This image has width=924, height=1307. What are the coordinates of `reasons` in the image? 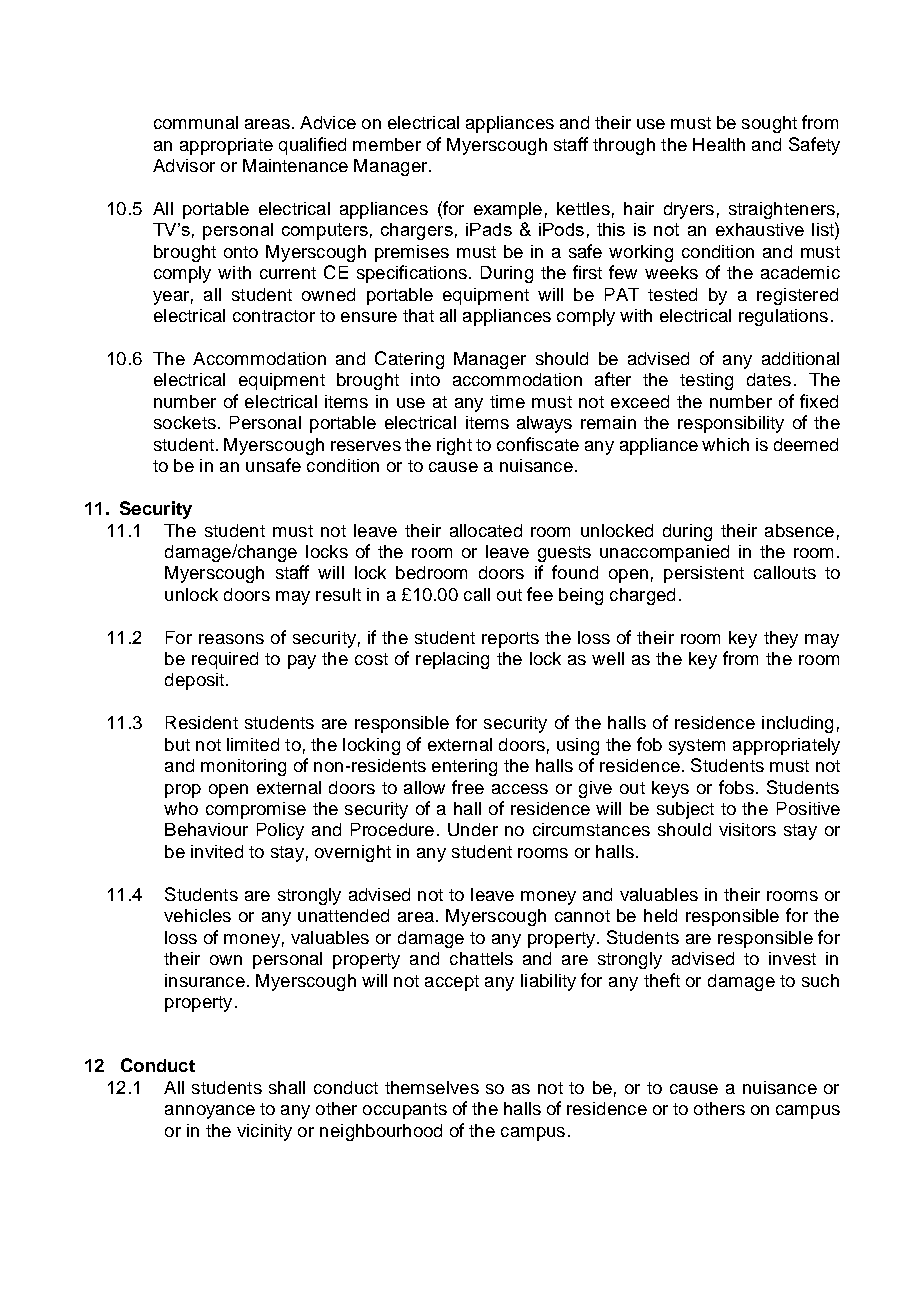 It's located at (231, 639).
